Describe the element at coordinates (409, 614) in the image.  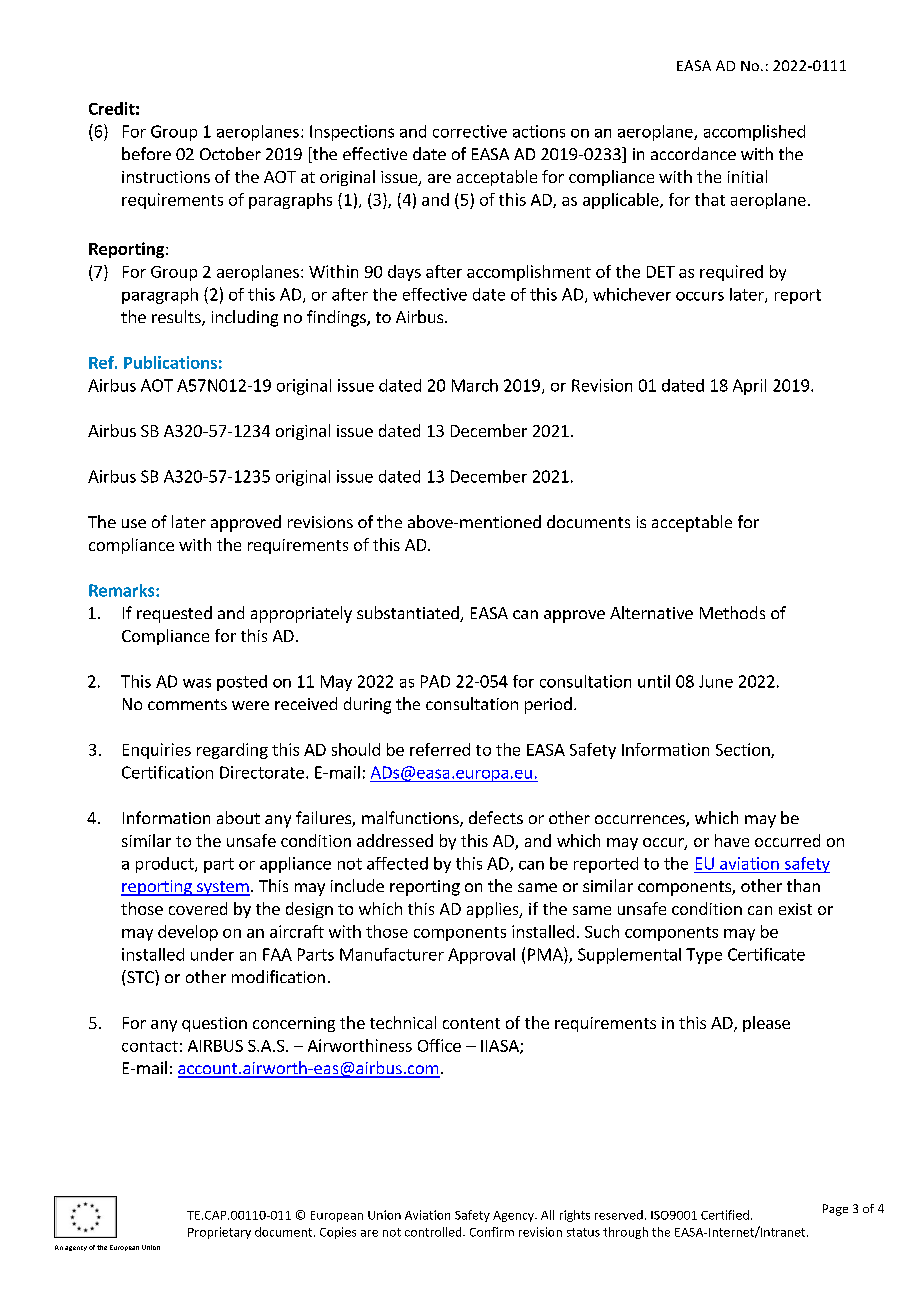
I see `substantiated` at that location.
